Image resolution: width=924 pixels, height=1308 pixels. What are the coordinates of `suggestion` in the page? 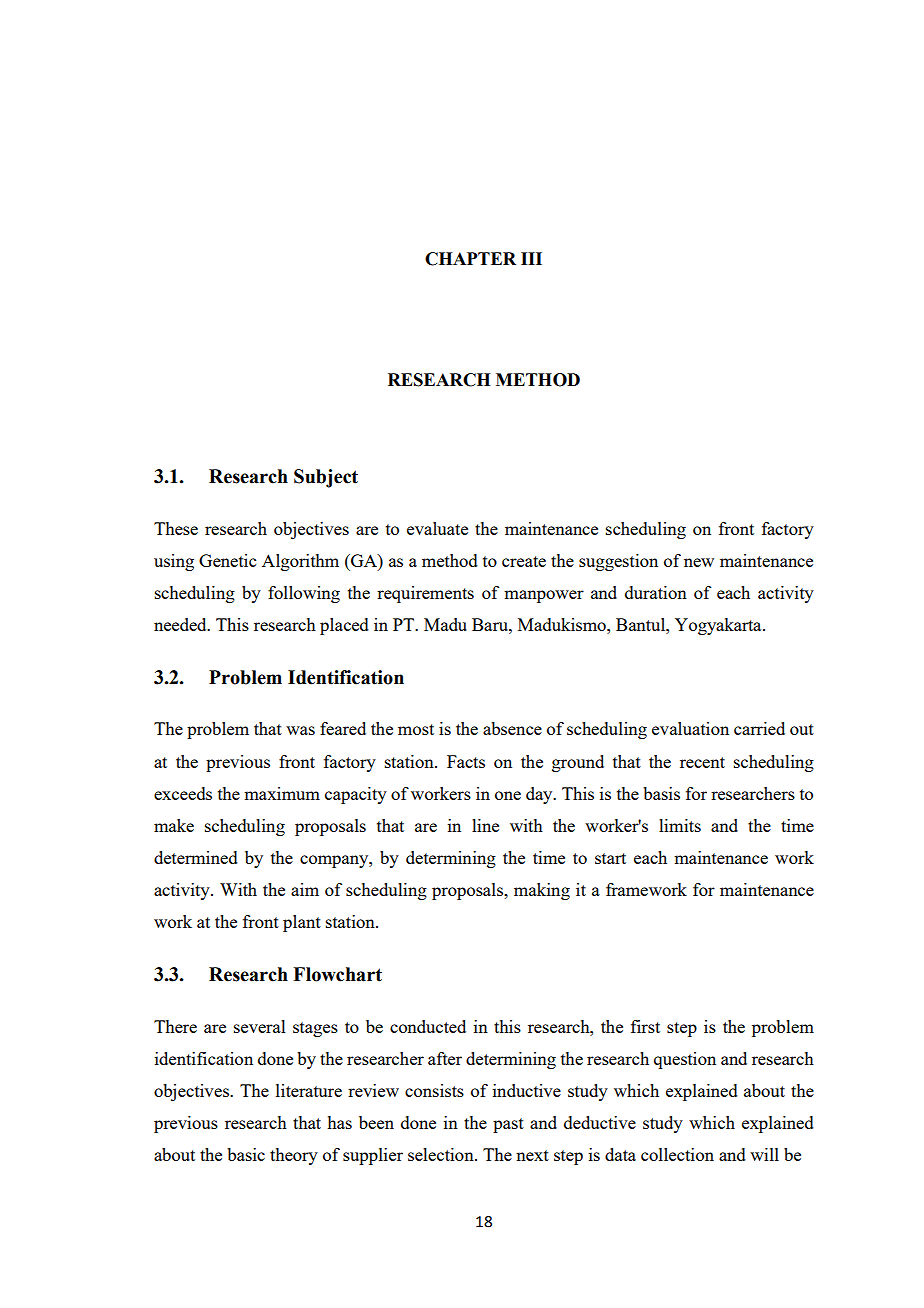 It's located at (618, 562).
